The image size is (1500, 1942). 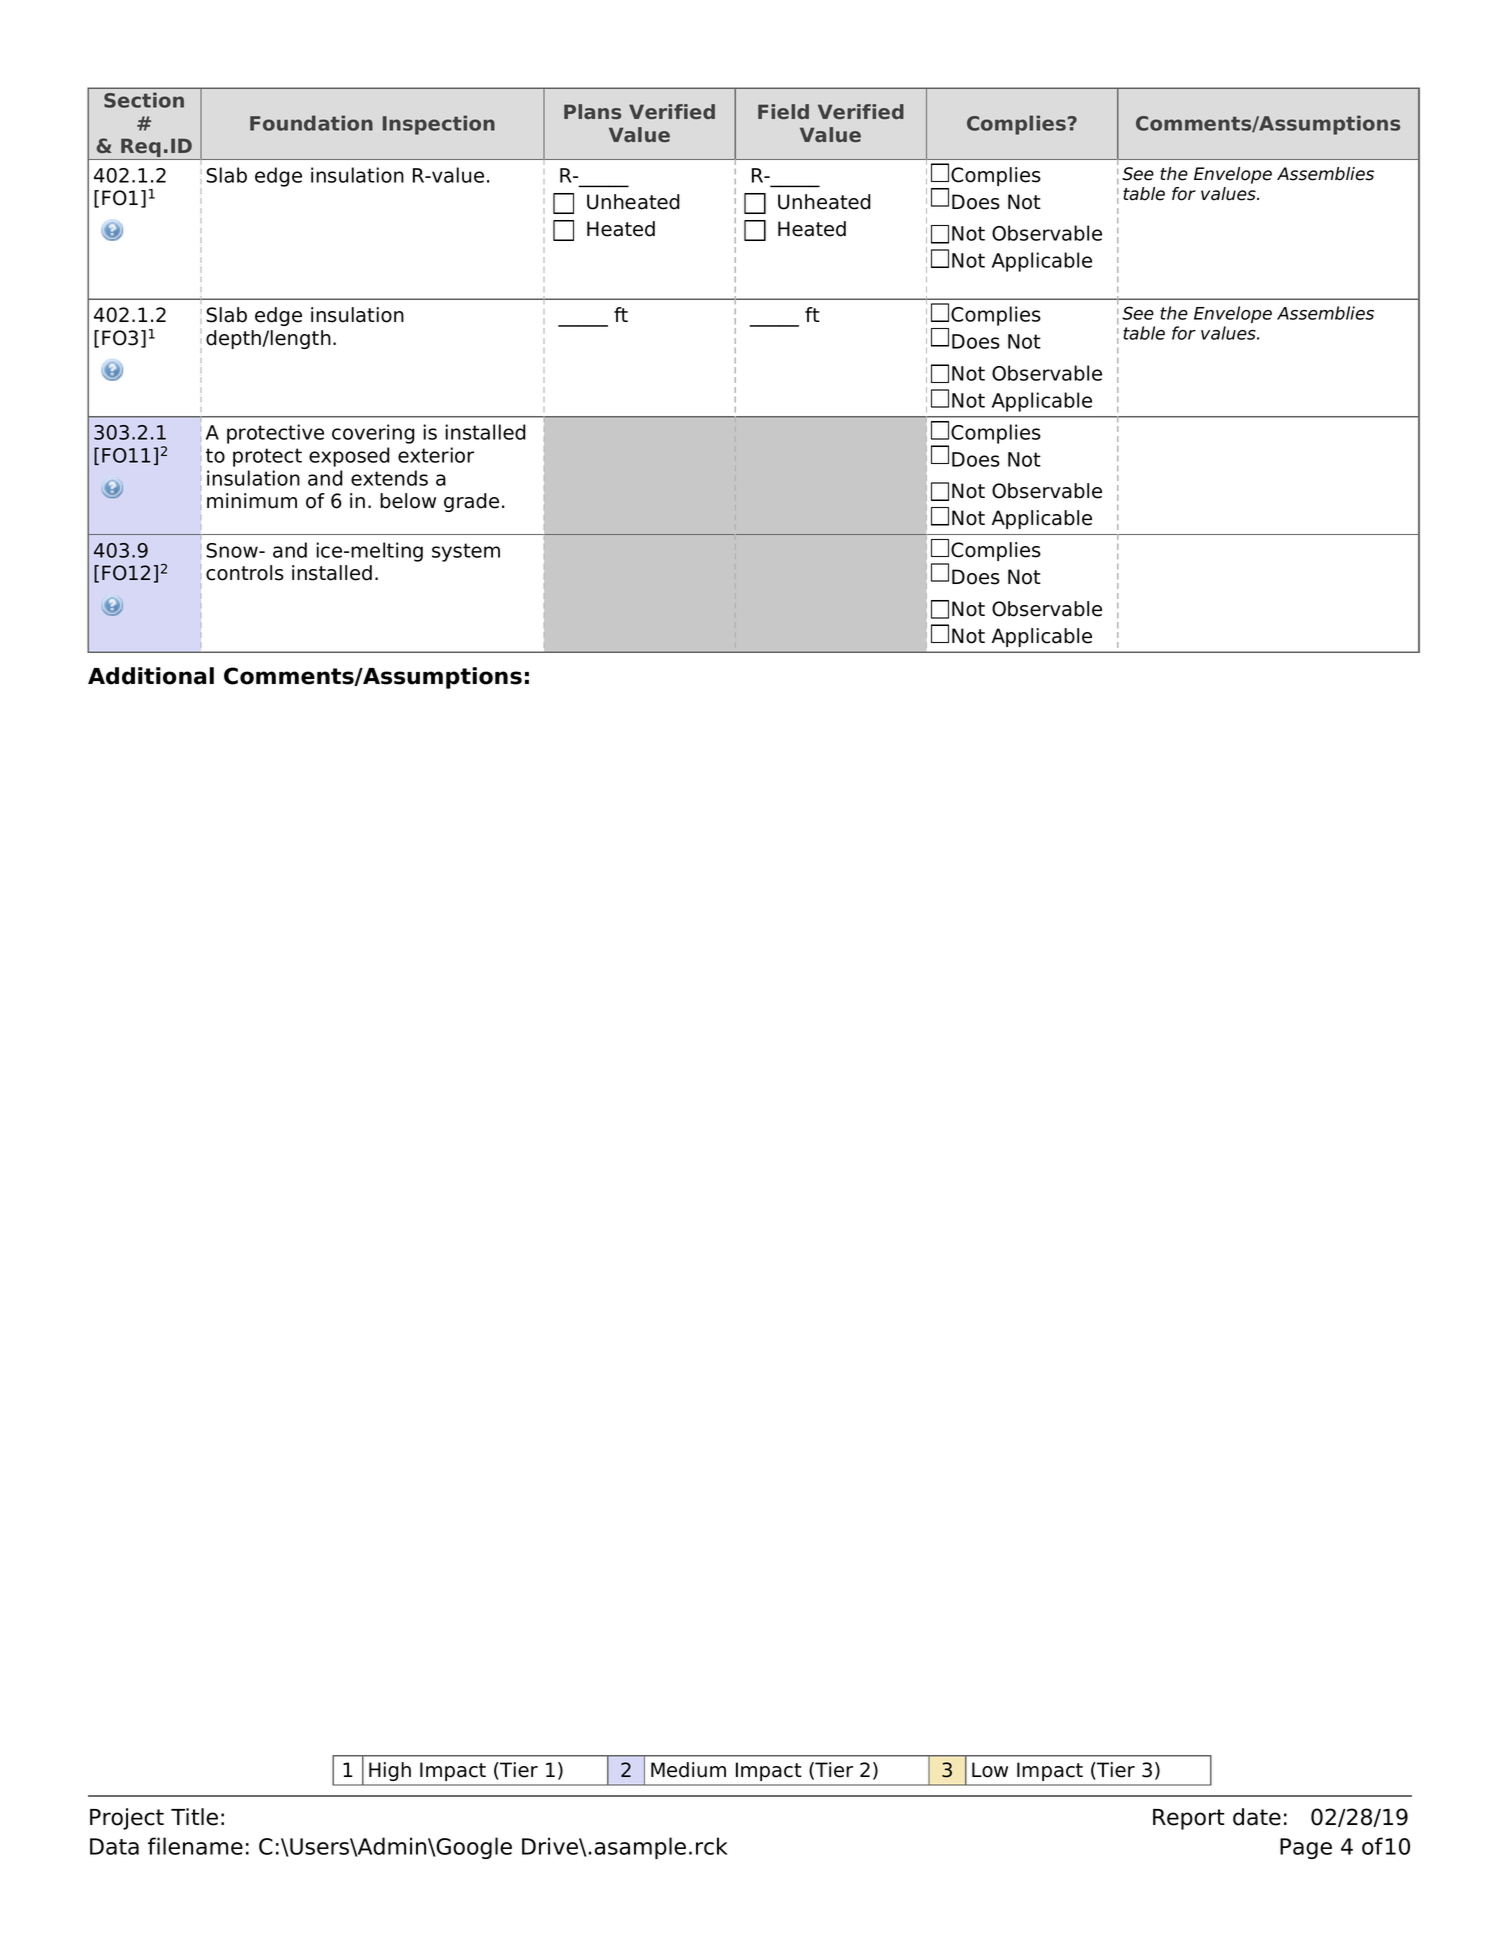 What do you see at coordinates (688, 1770) in the screenshot?
I see `Medium` at bounding box center [688, 1770].
